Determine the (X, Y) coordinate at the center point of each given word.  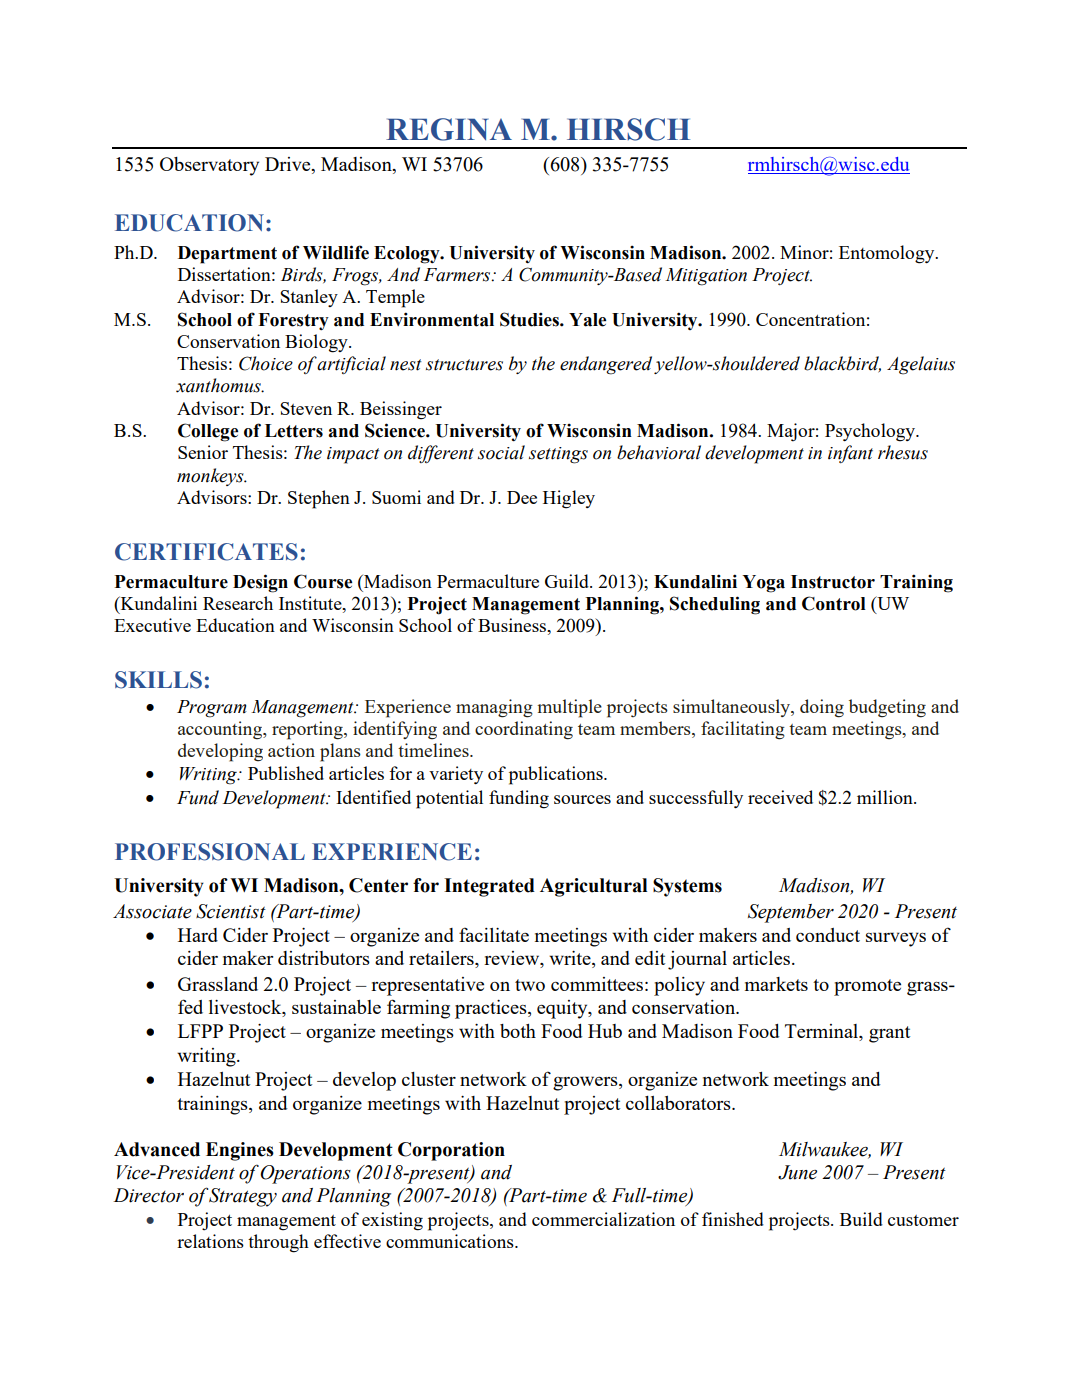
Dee (522, 497)
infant (850, 454)
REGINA (449, 129)
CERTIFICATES (206, 552)
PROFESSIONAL (210, 852)
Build (861, 1219)
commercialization (603, 1219)
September (791, 913)
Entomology (888, 254)
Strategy (242, 1197)
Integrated (489, 887)
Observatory (209, 166)
